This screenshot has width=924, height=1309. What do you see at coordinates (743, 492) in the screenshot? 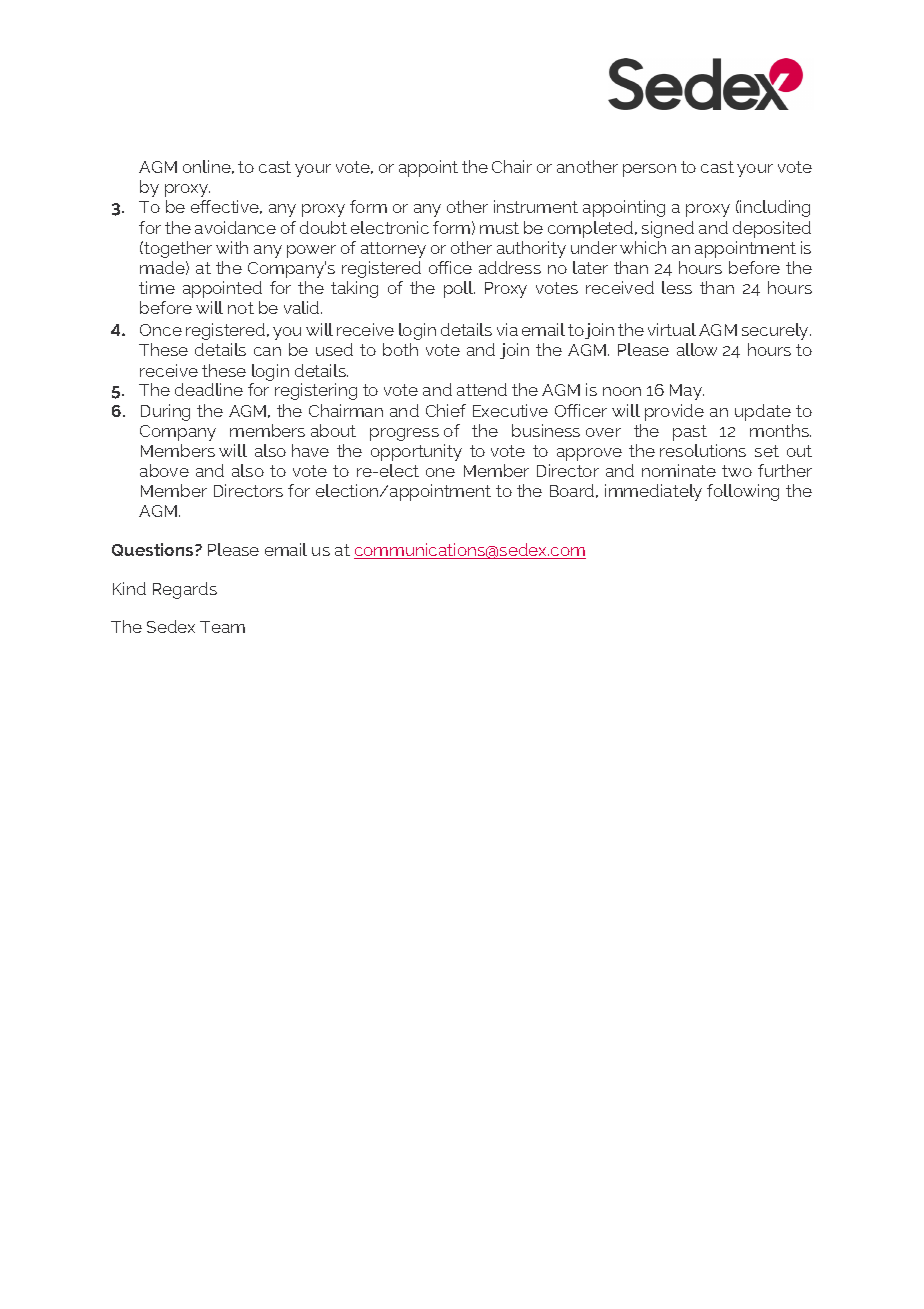
I see `following` at bounding box center [743, 492].
